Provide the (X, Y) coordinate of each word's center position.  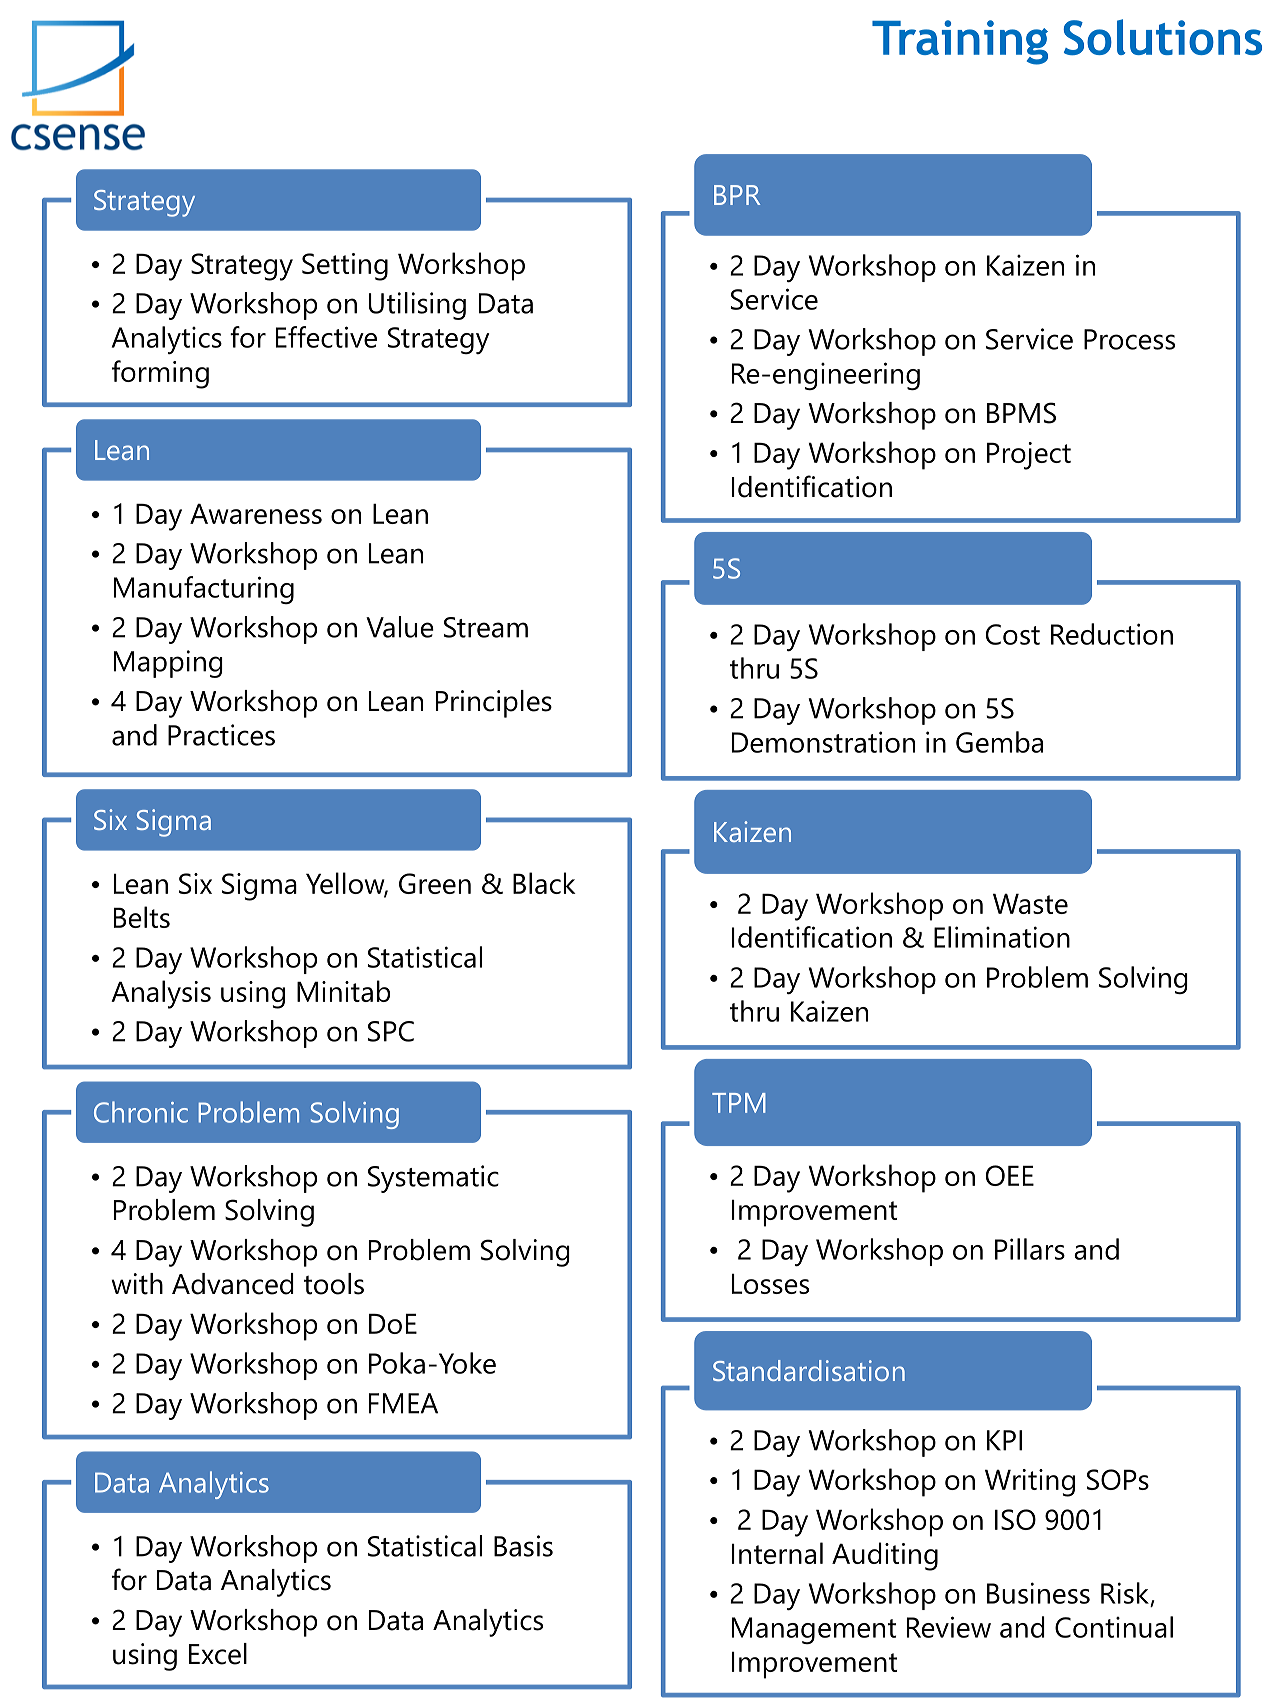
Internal (777, 1553)
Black (544, 883)
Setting (345, 267)
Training (960, 42)
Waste (1030, 904)
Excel (218, 1654)
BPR (737, 195)
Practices (221, 735)
